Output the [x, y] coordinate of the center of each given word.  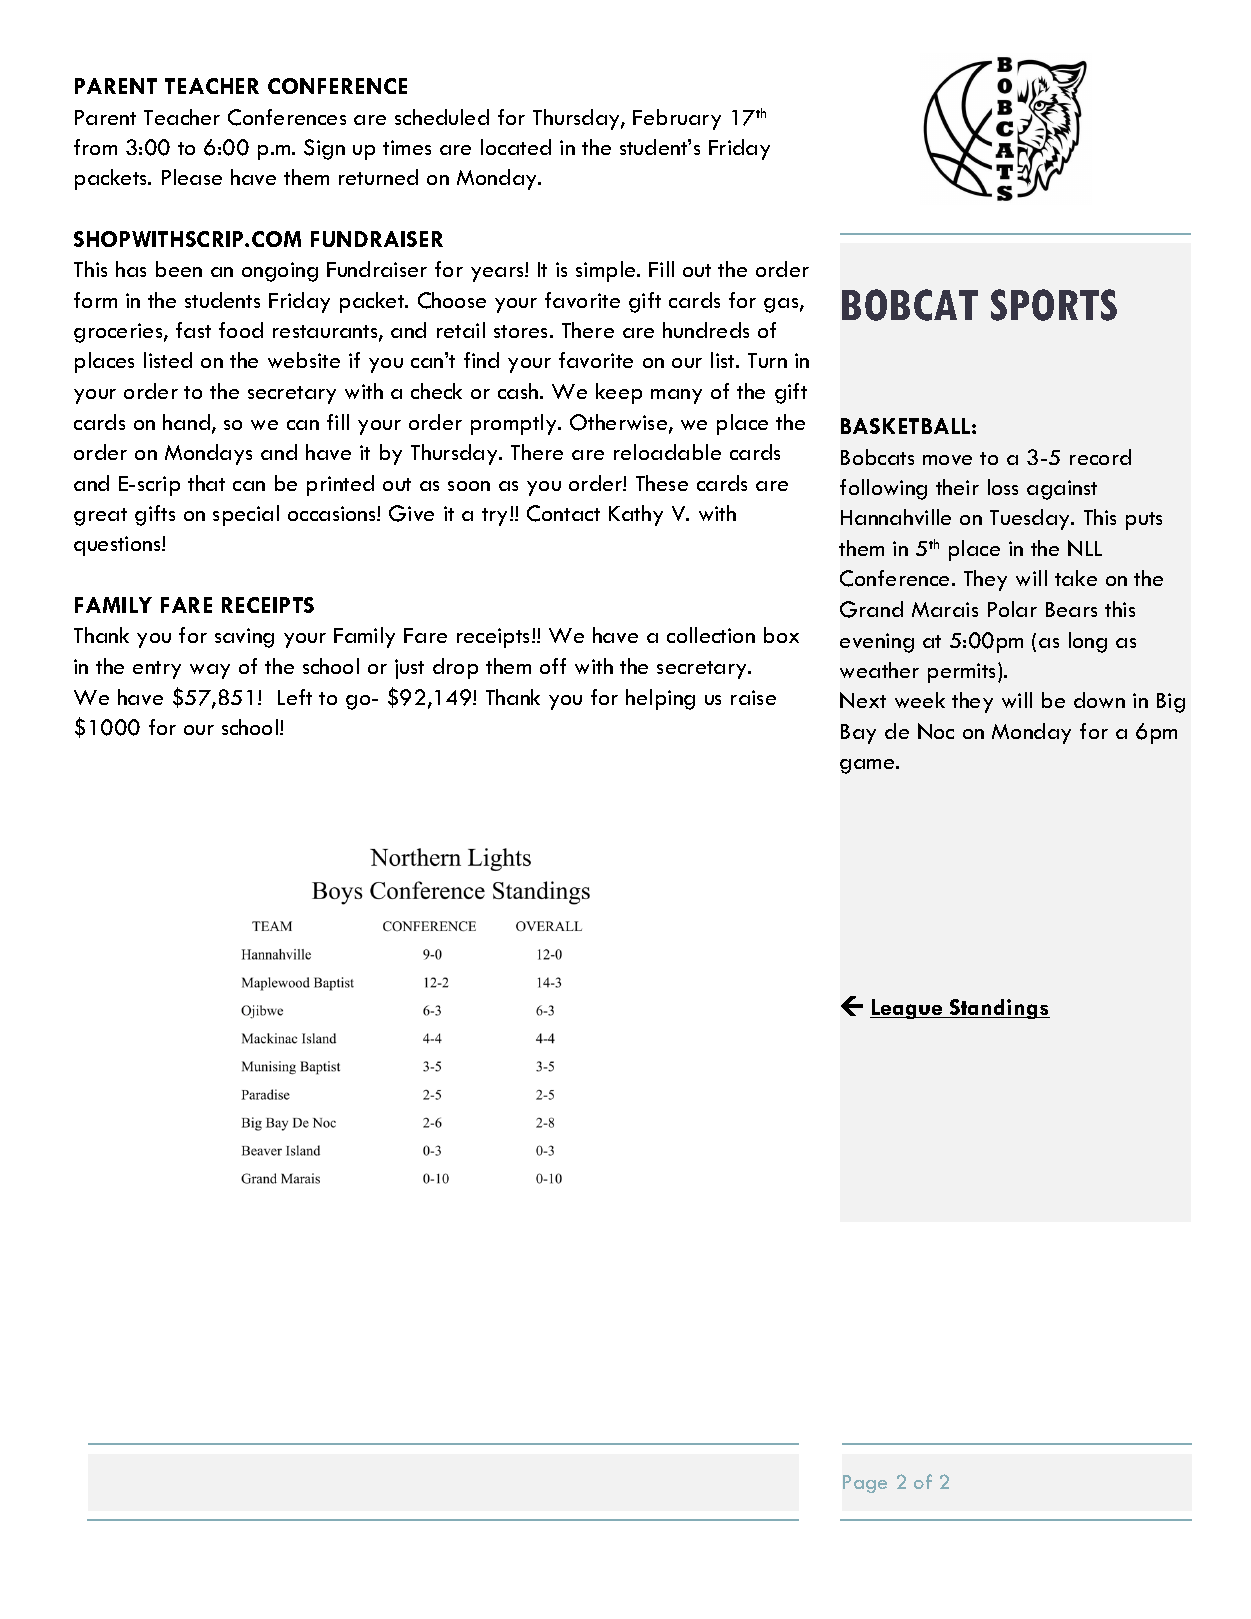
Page [865, 1484]
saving [244, 638]
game [868, 766]
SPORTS [1054, 305]
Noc [936, 731]
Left [295, 697]
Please [192, 177]
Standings [999, 1009]
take [1076, 578]
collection [711, 635]
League [907, 1009]
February [677, 119]
